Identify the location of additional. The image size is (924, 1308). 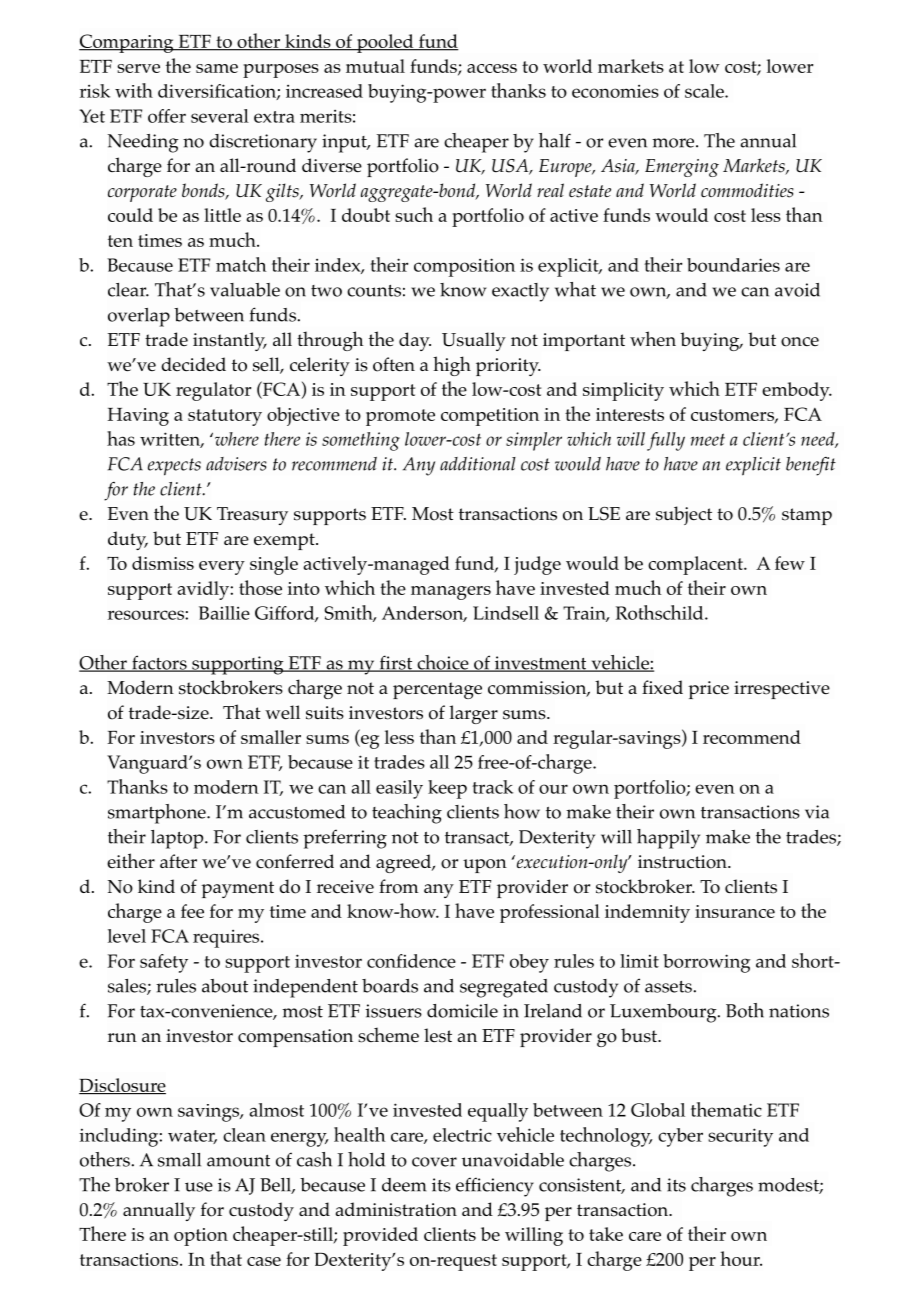
(478, 464).
